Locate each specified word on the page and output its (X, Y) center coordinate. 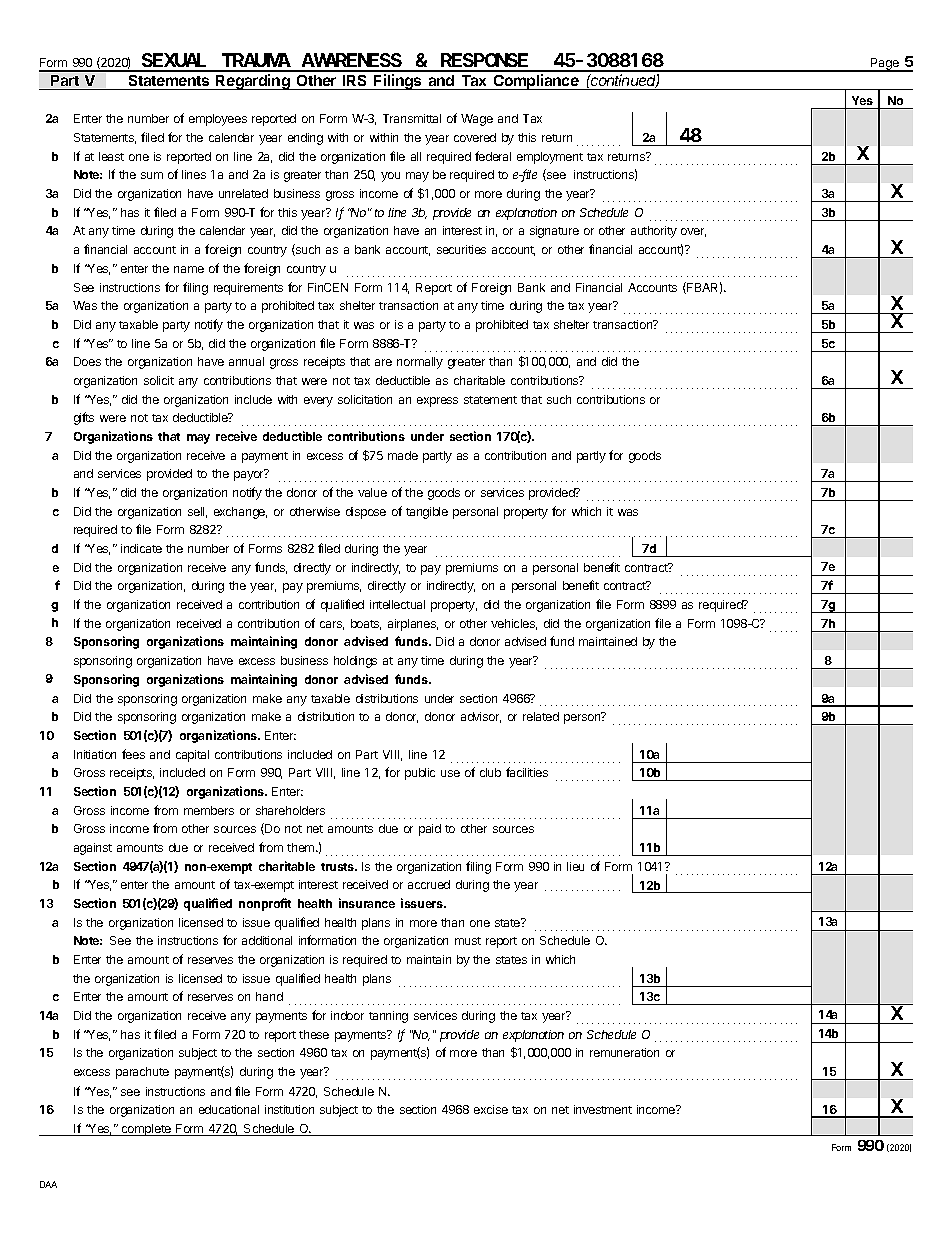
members (209, 810)
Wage (477, 120)
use (450, 773)
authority (654, 232)
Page (885, 65)
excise (491, 1109)
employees (218, 120)
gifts (84, 418)
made (403, 455)
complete (146, 1130)
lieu (575, 866)
